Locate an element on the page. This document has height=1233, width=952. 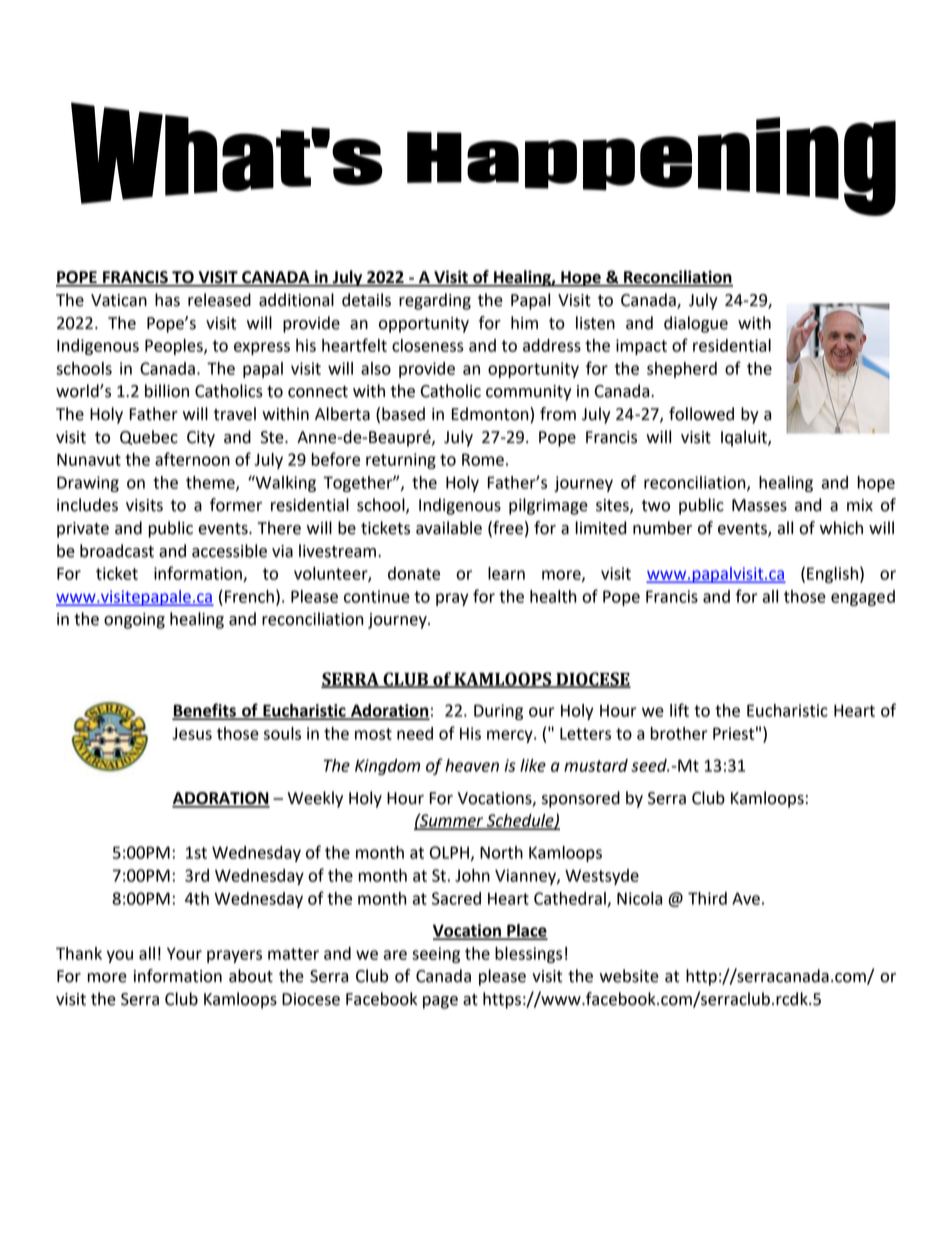
dialogue is located at coordinates (696, 324).
